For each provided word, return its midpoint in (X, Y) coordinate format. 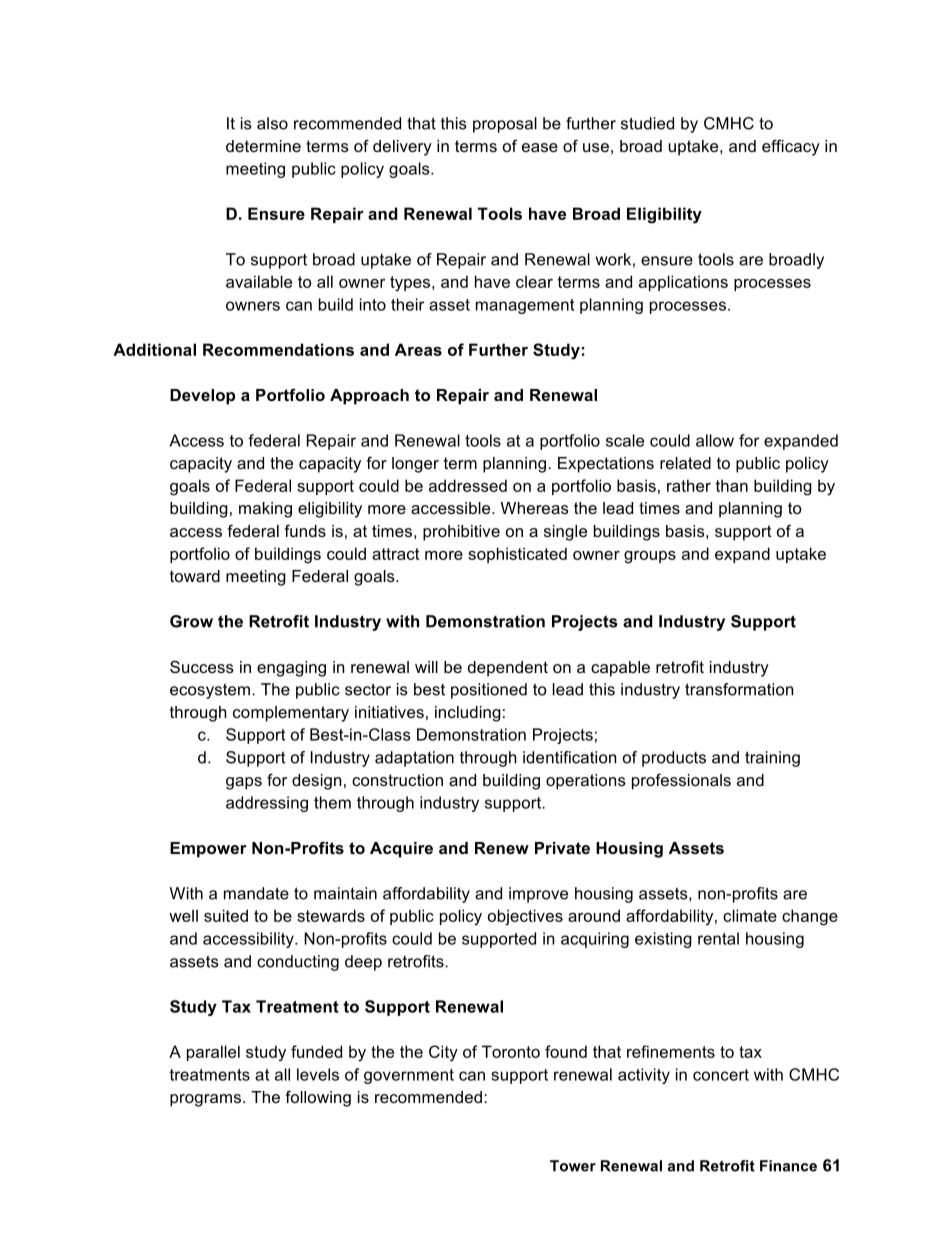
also (272, 123)
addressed (468, 485)
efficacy (791, 147)
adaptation (414, 759)
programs (205, 1100)
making (265, 510)
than (731, 485)
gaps (244, 783)
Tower (573, 1166)
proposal (505, 125)
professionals (681, 781)
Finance (788, 1166)
